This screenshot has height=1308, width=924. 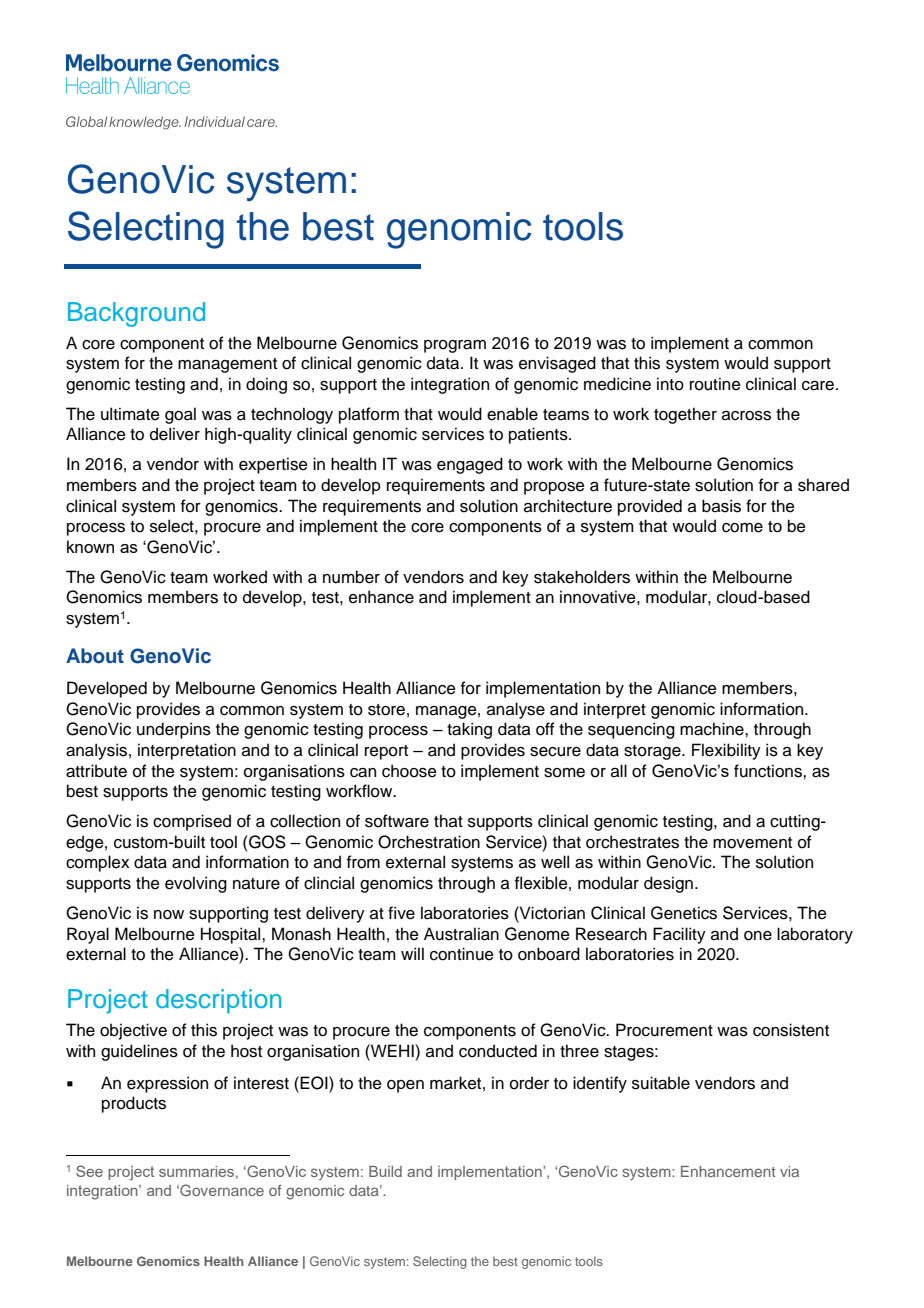 What do you see at coordinates (742, 528) in the screenshot?
I see `come` at bounding box center [742, 528].
